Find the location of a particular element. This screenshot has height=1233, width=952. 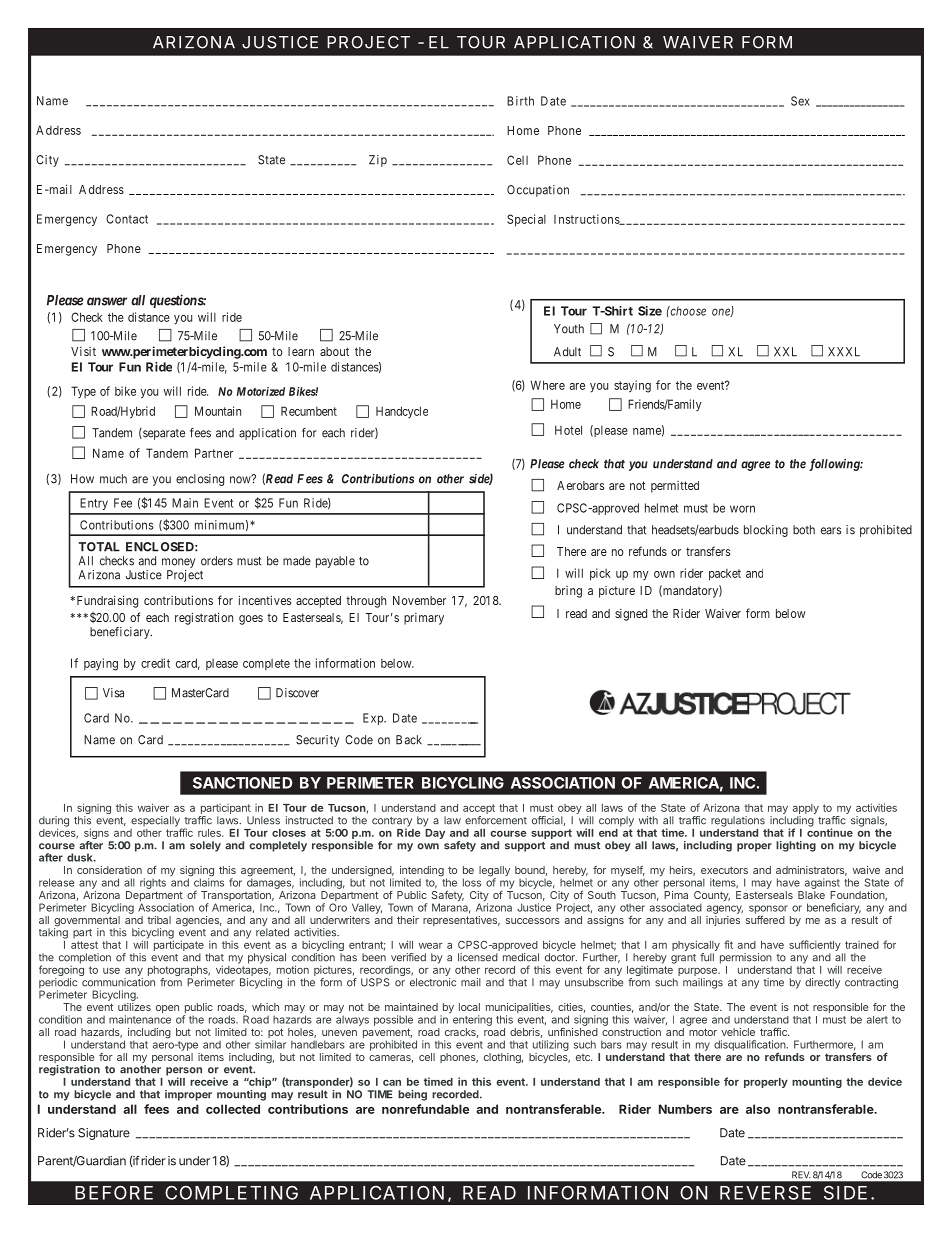

much is located at coordinates (113, 479).
